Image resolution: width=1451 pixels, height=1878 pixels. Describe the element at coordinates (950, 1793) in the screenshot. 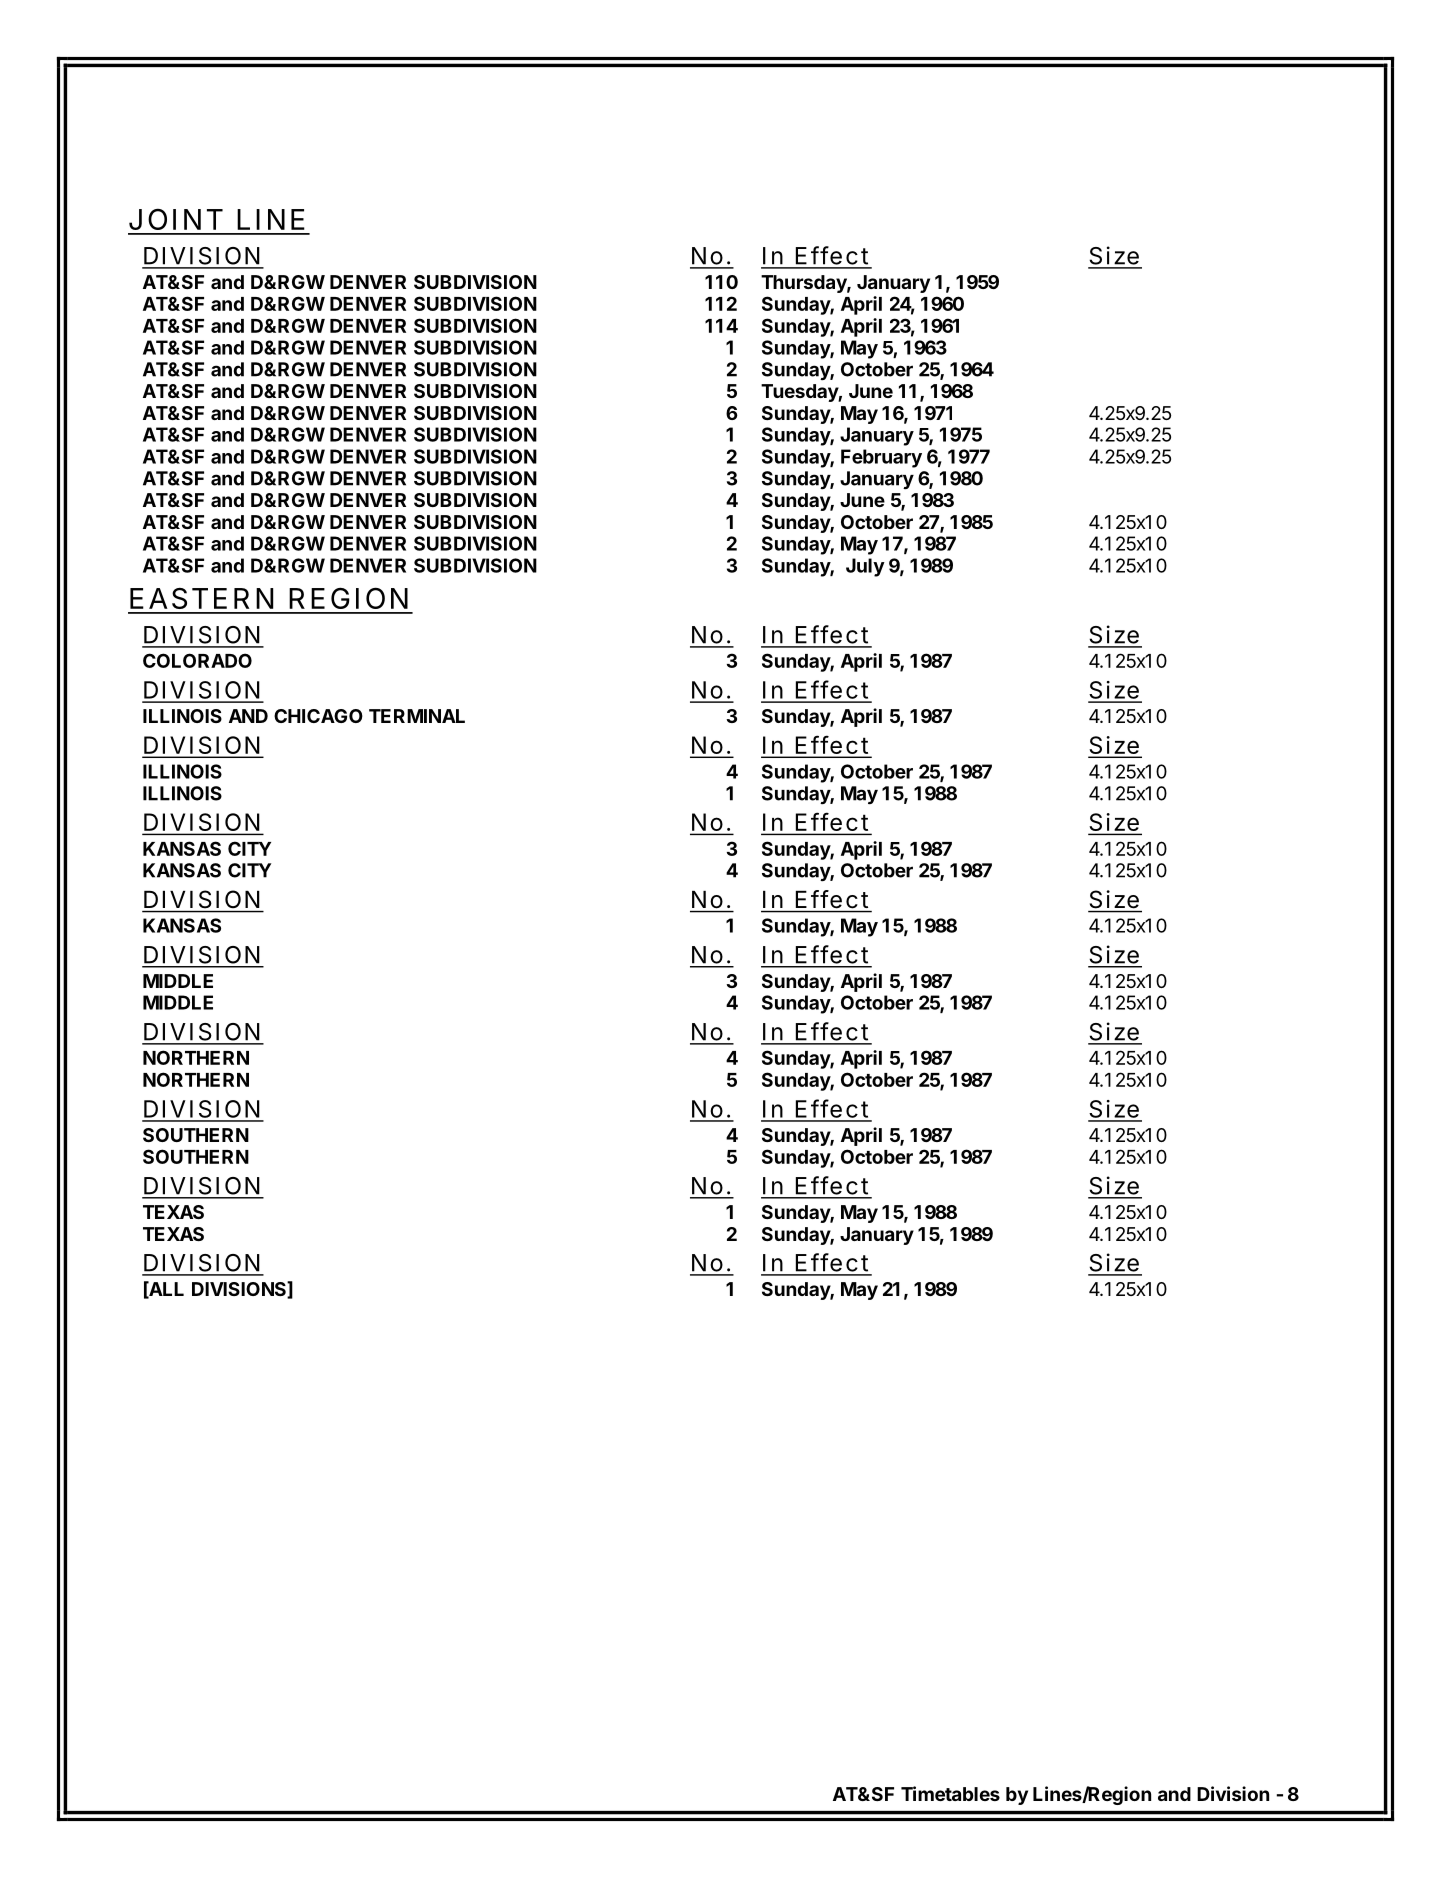

I see `Timetables` at that location.
